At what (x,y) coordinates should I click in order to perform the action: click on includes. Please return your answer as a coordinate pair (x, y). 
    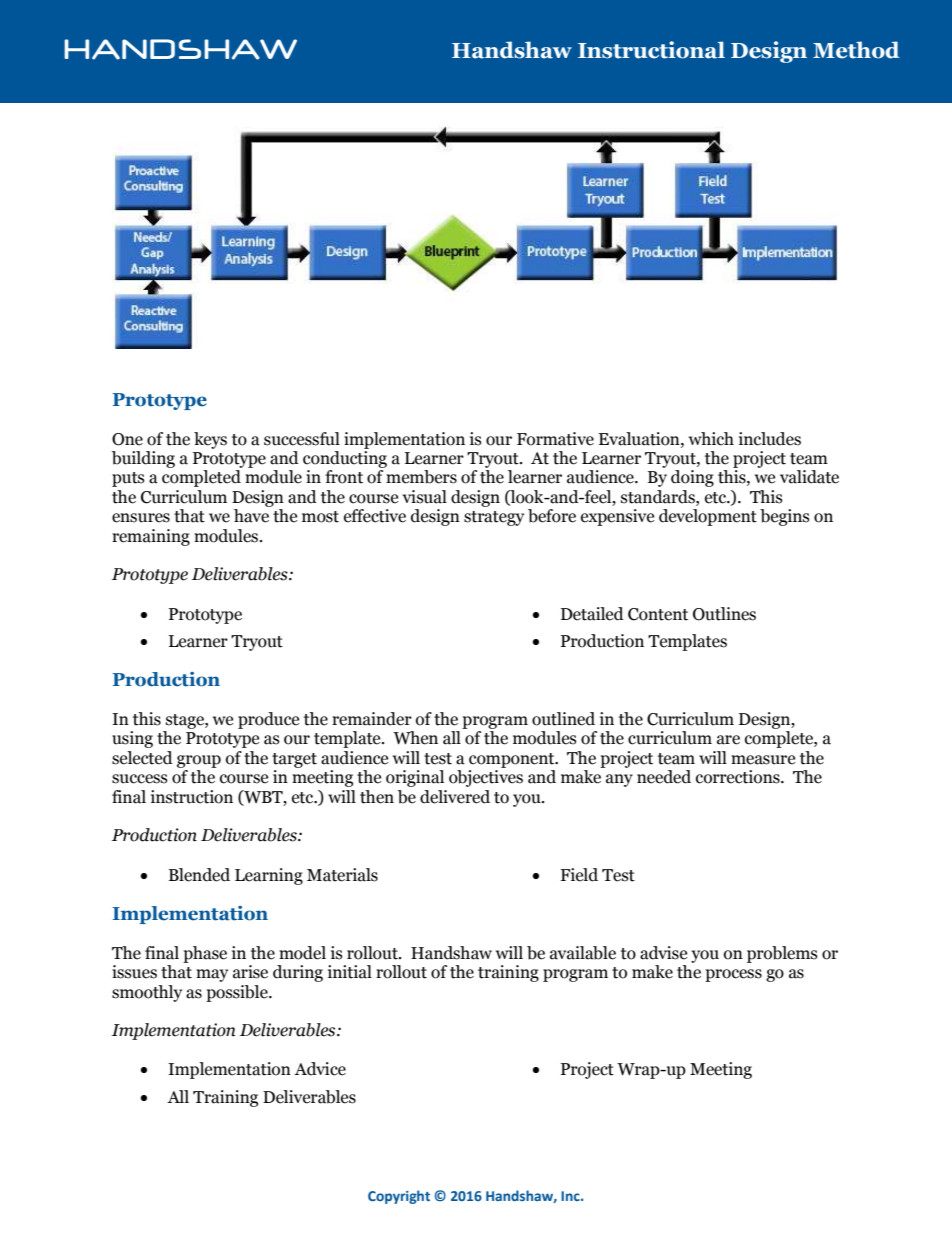
    Looking at the image, I should click on (770, 439).
